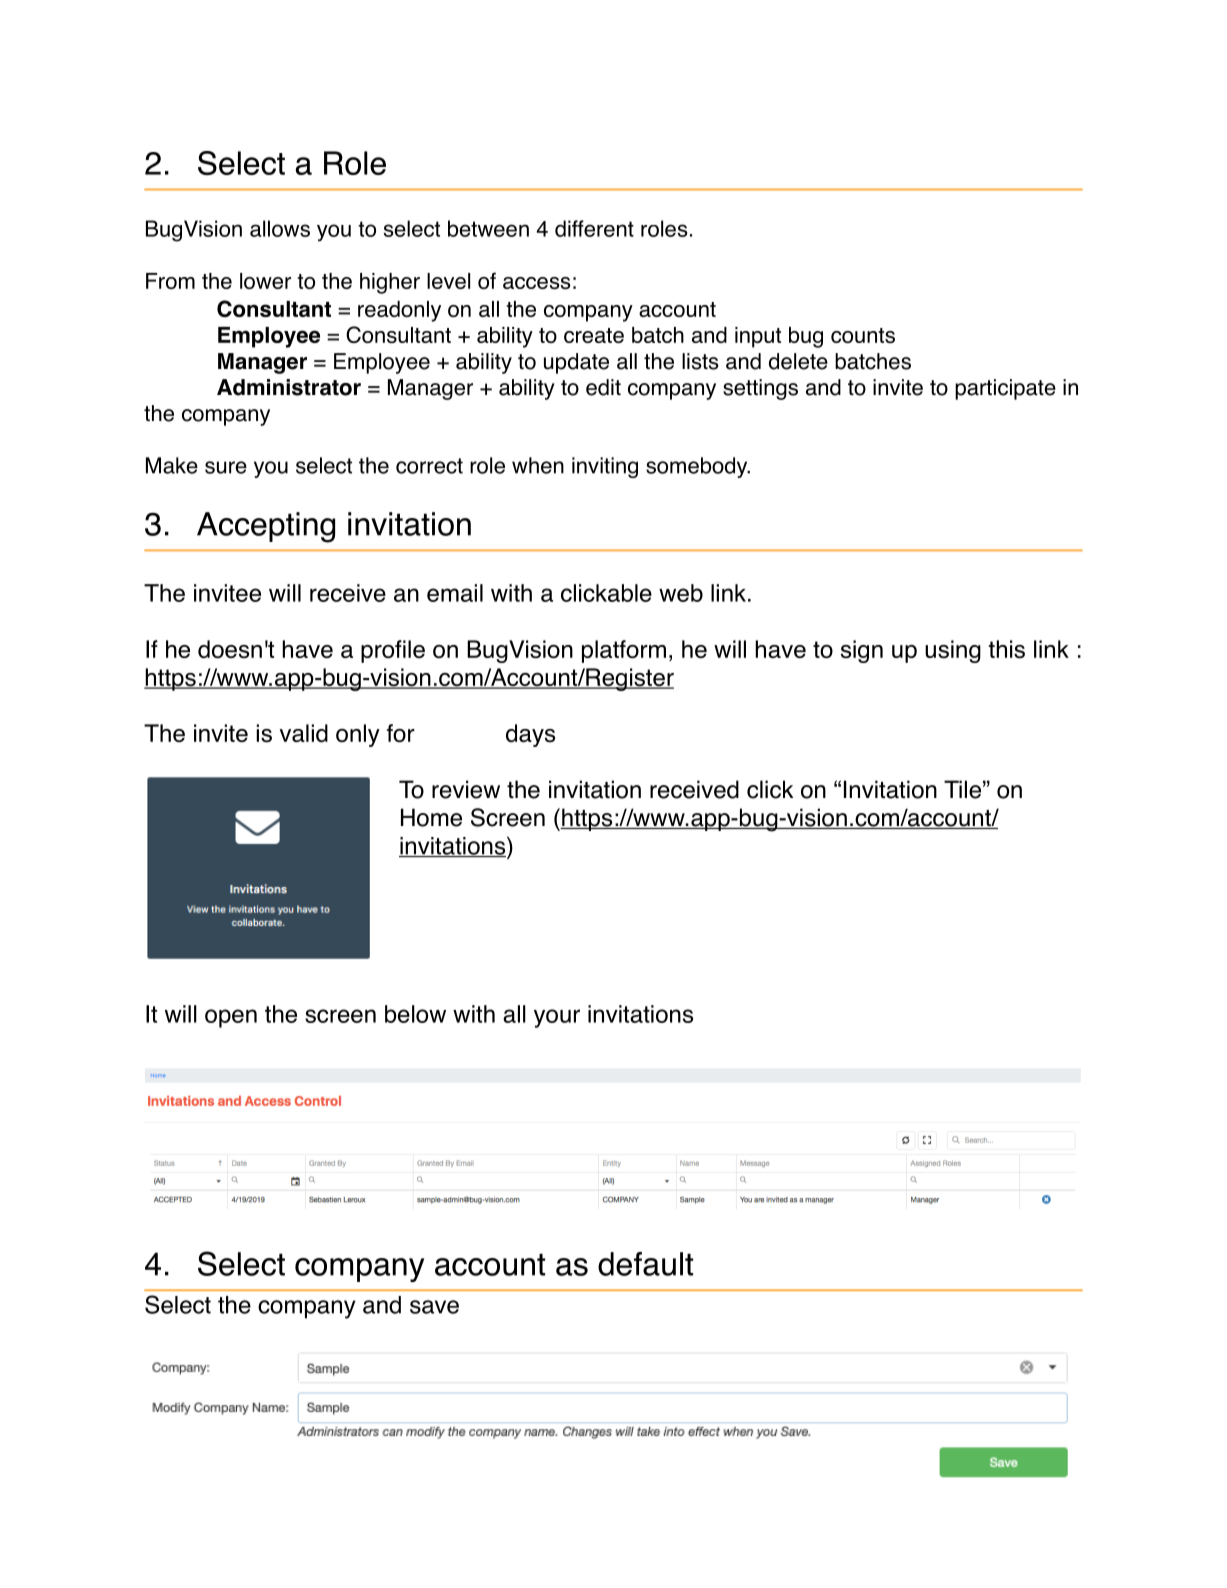 The width and height of the screenshot is (1227, 1588). What do you see at coordinates (645, 1264) in the screenshot?
I see `default` at bounding box center [645, 1264].
